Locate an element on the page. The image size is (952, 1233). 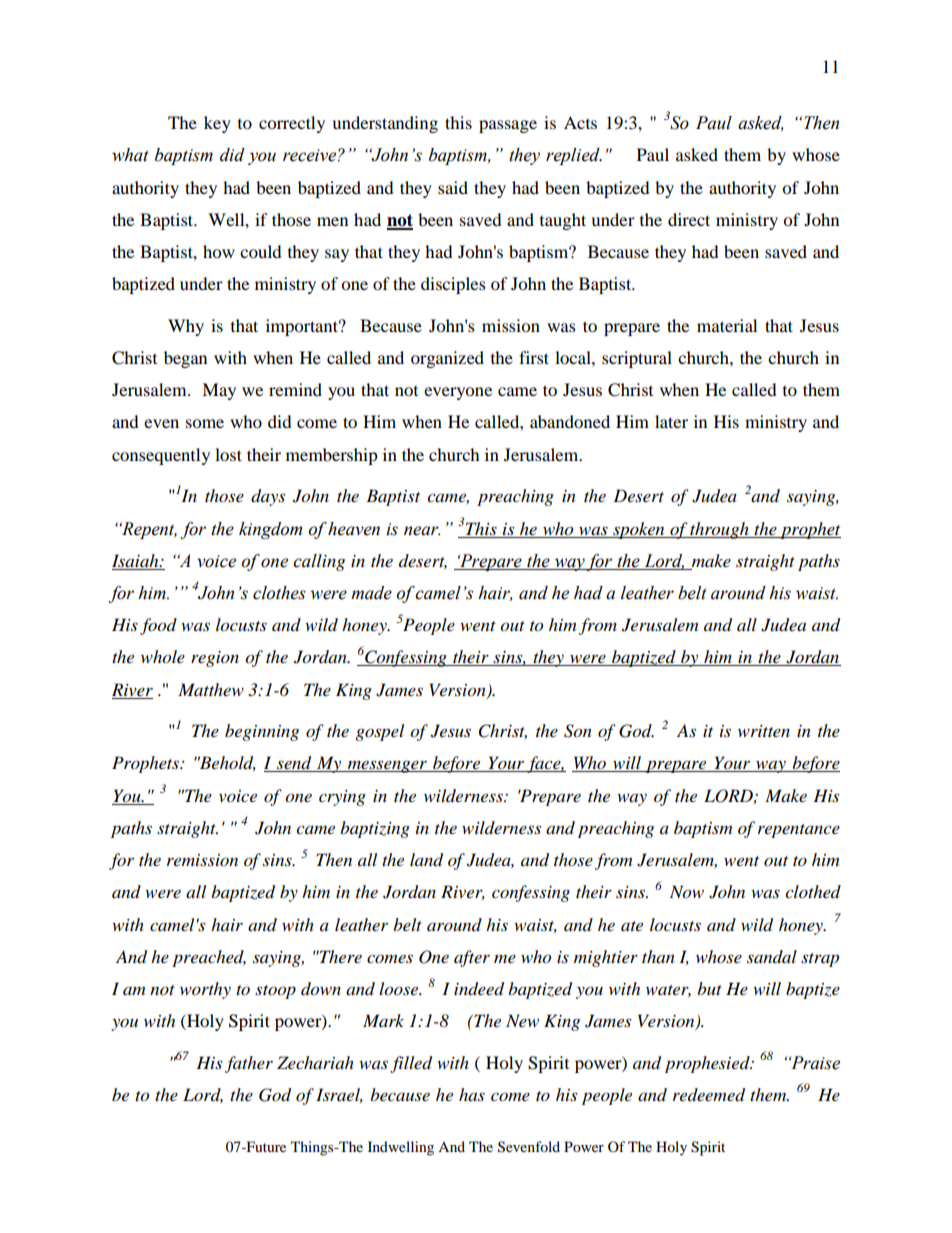
food is located at coordinates (158, 626).
